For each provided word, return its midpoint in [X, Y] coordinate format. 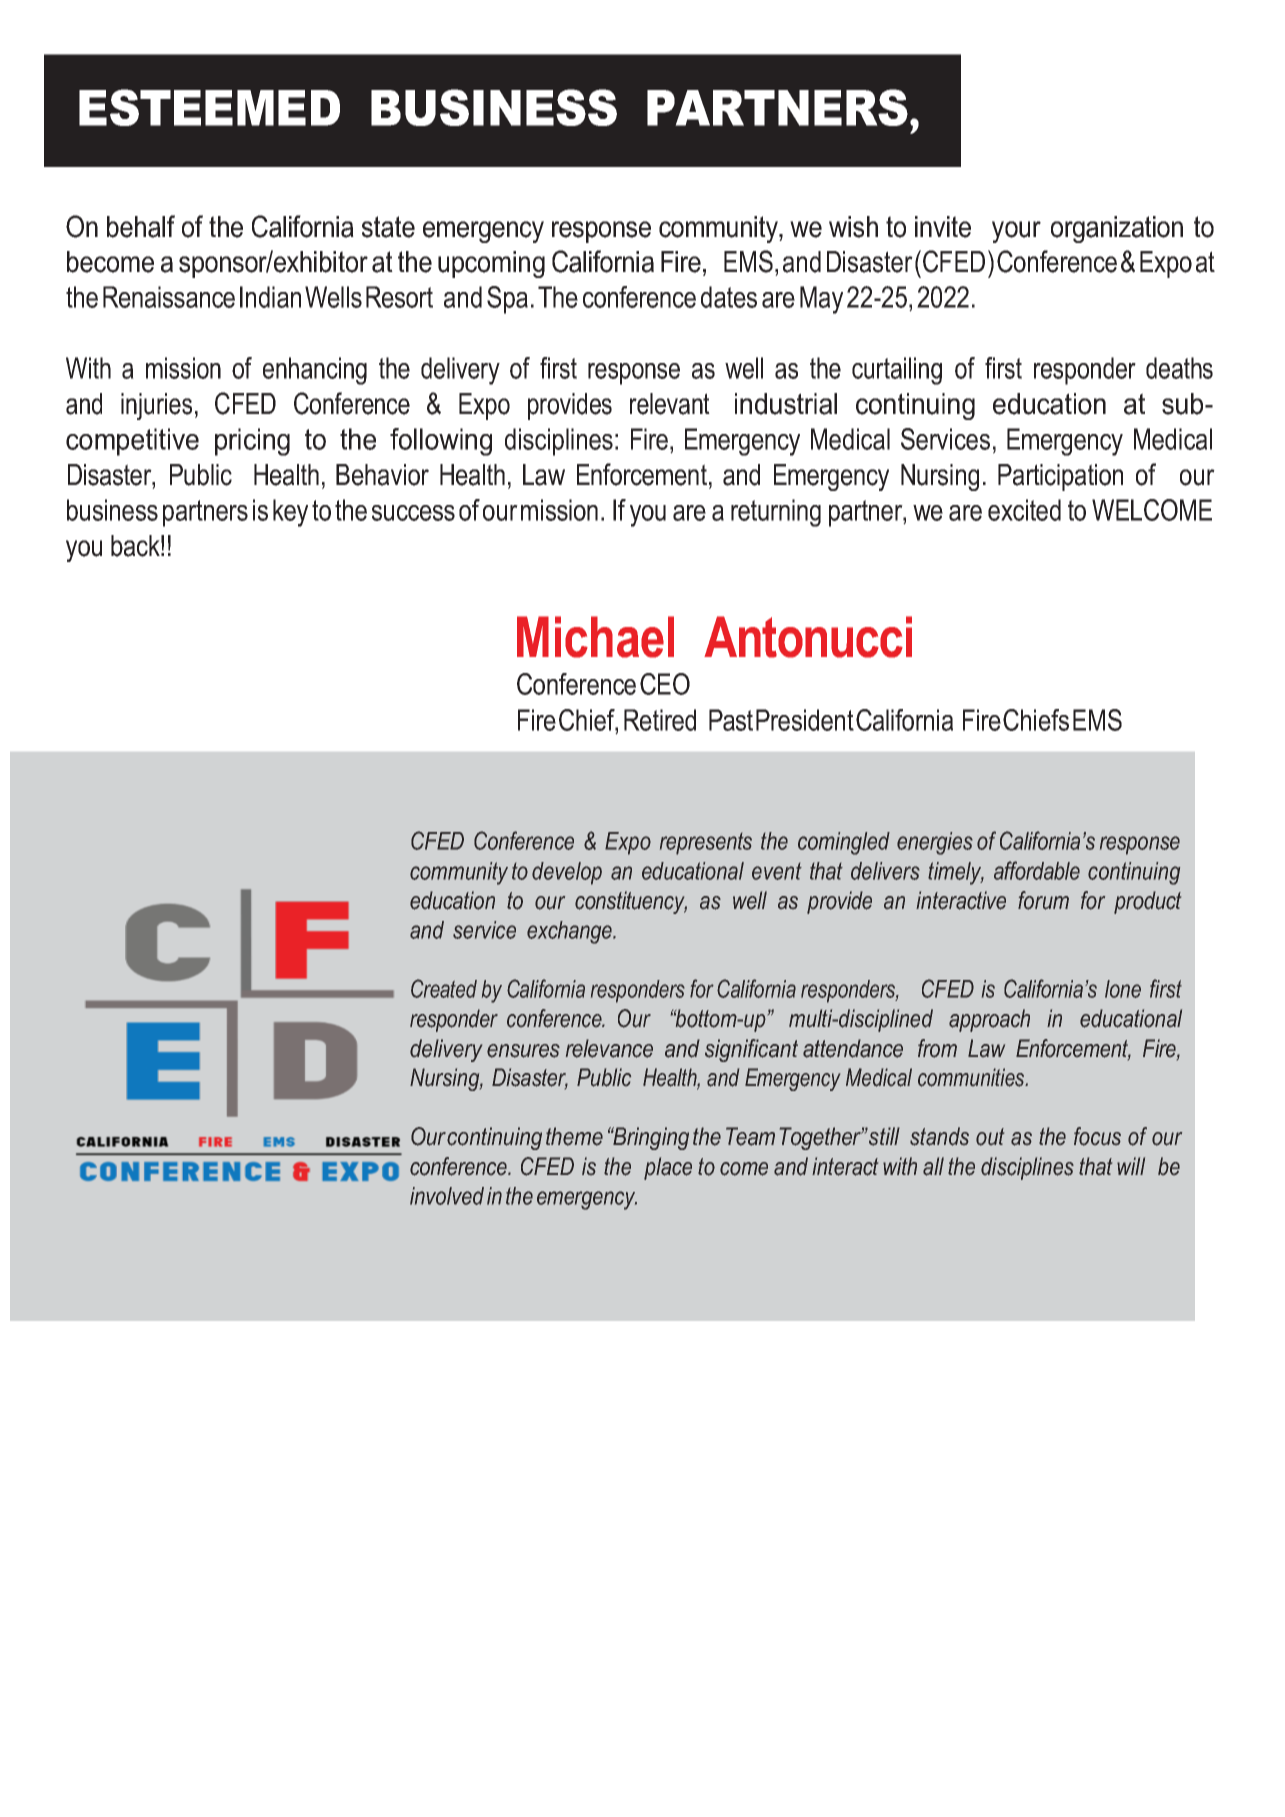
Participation [1060, 477]
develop [567, 873]
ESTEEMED [209, 107]
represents [706, 844]
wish [853, 227]
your [1016, 232]
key [290, 513]
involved [447, 1196]
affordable [1037, 870]
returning [776, 513]
